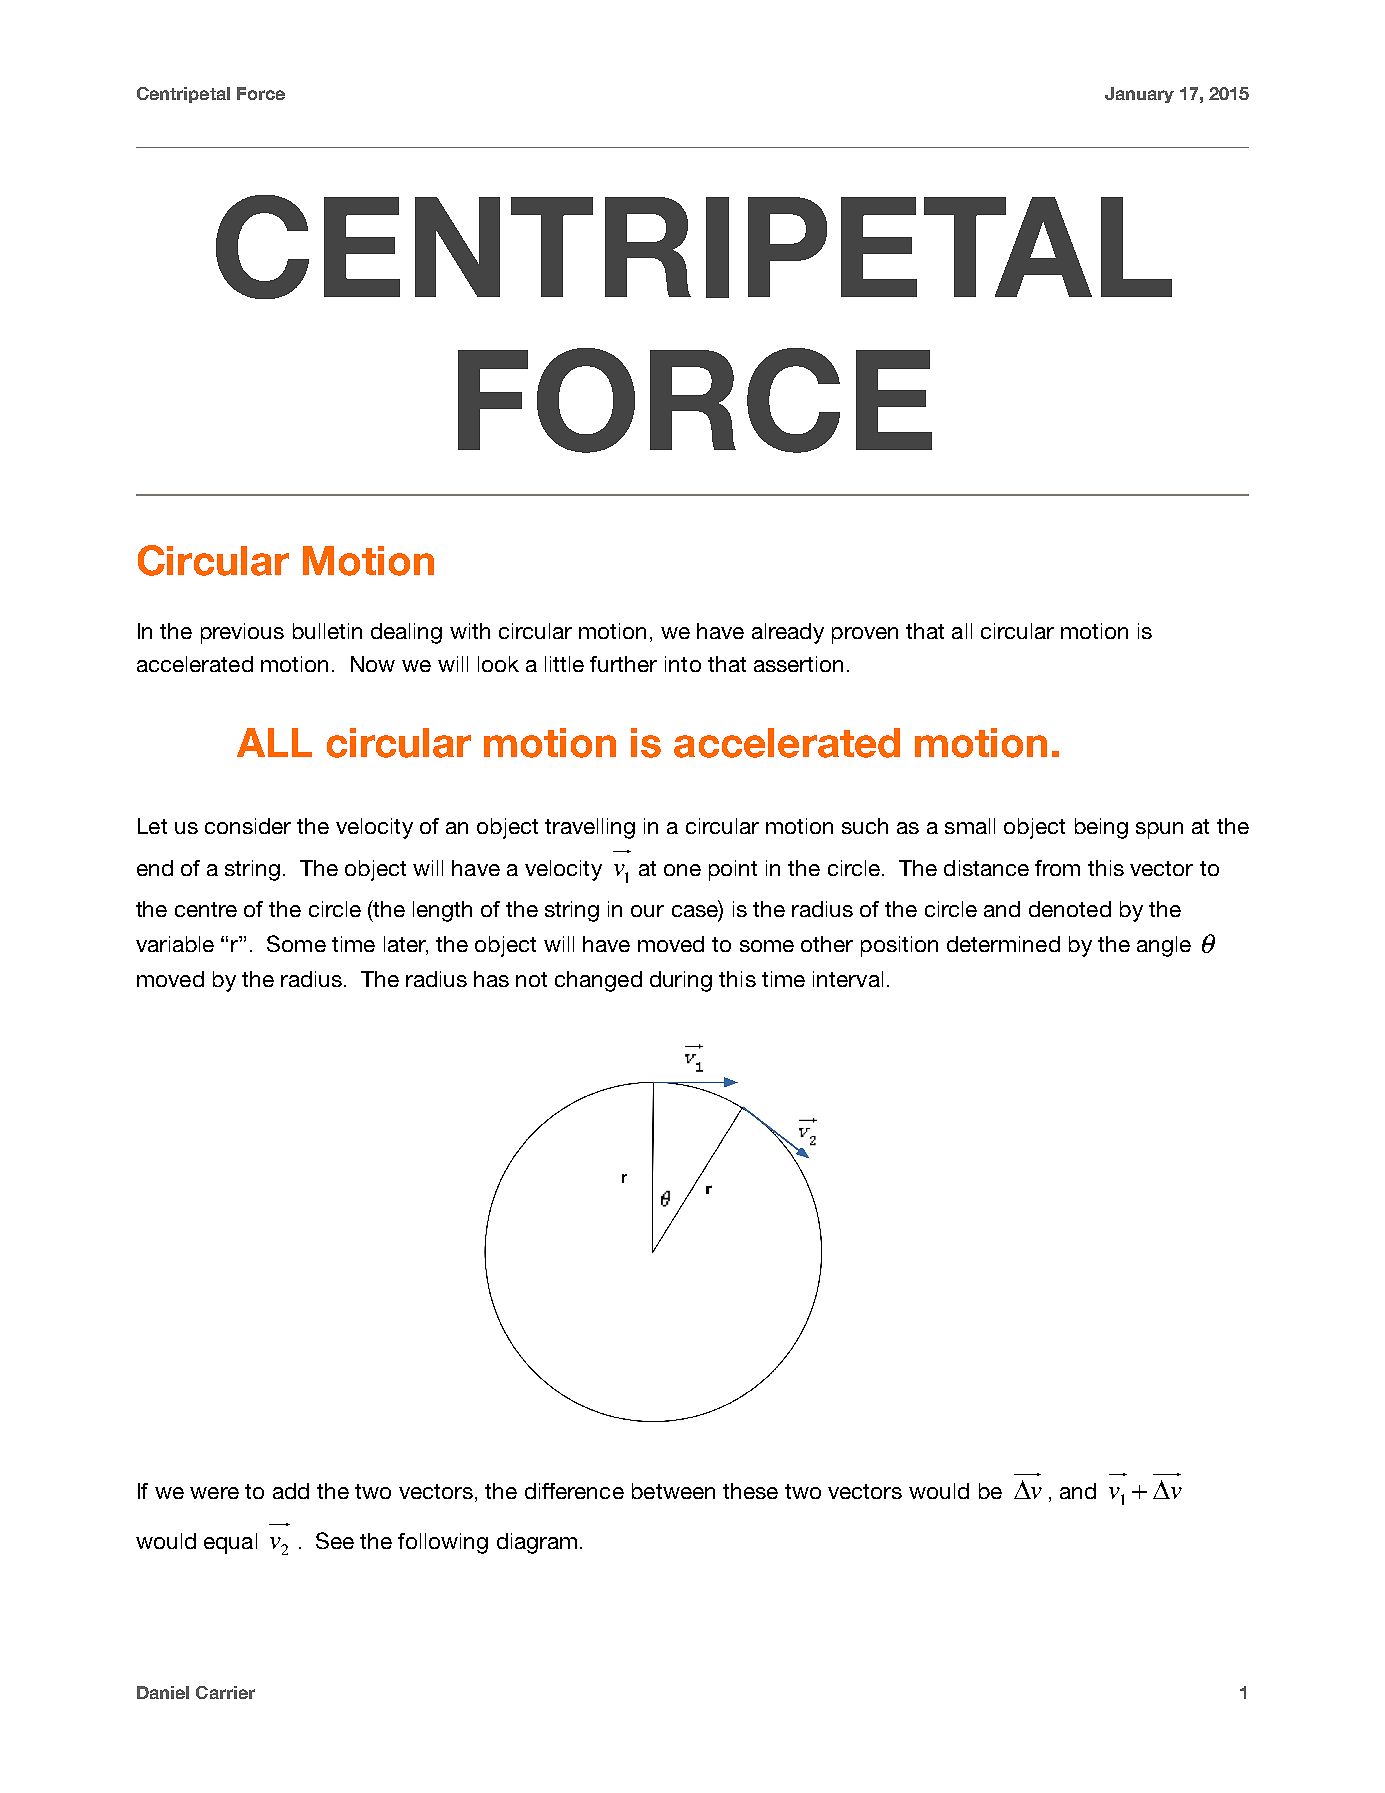 This screenshot has height=1793, width=1385. Describe the element at coordinates (327, 631) in the screenshot. I see `bulletin` at that location.
